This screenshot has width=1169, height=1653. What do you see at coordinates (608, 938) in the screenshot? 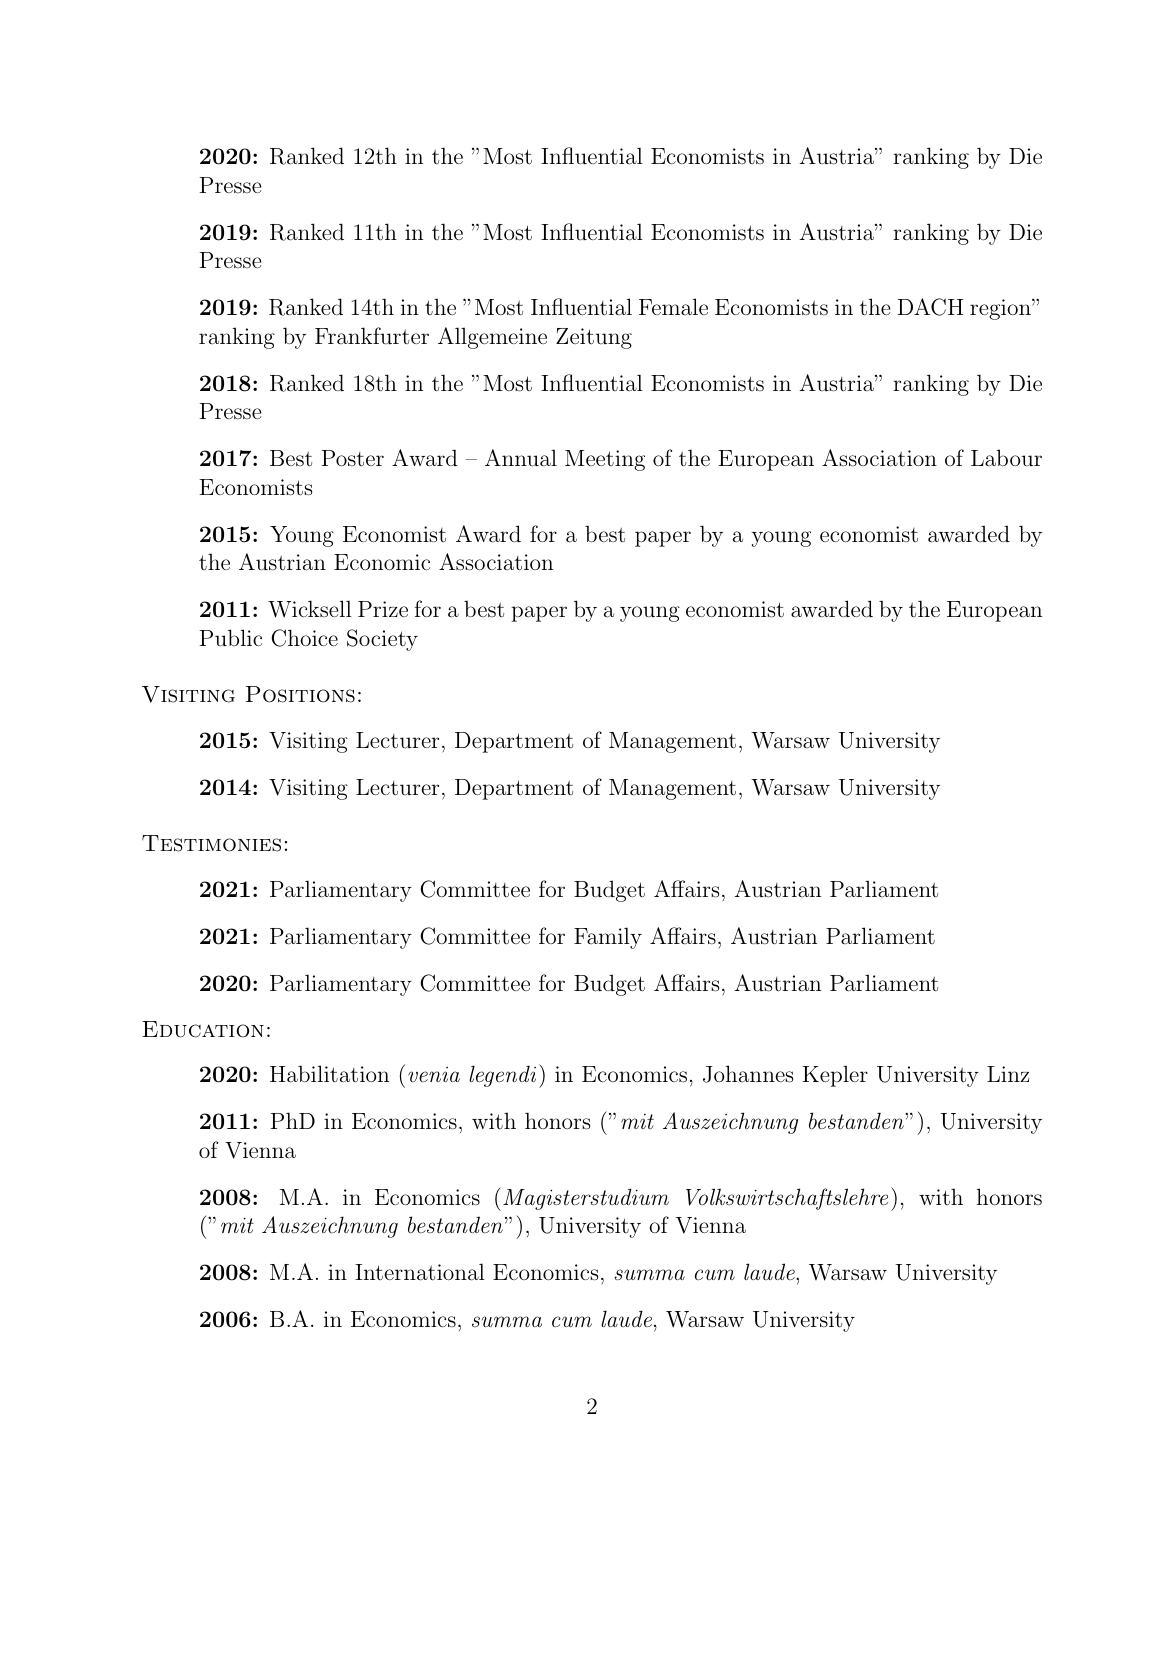
I see `Family` at bounding box center [608, 938].
